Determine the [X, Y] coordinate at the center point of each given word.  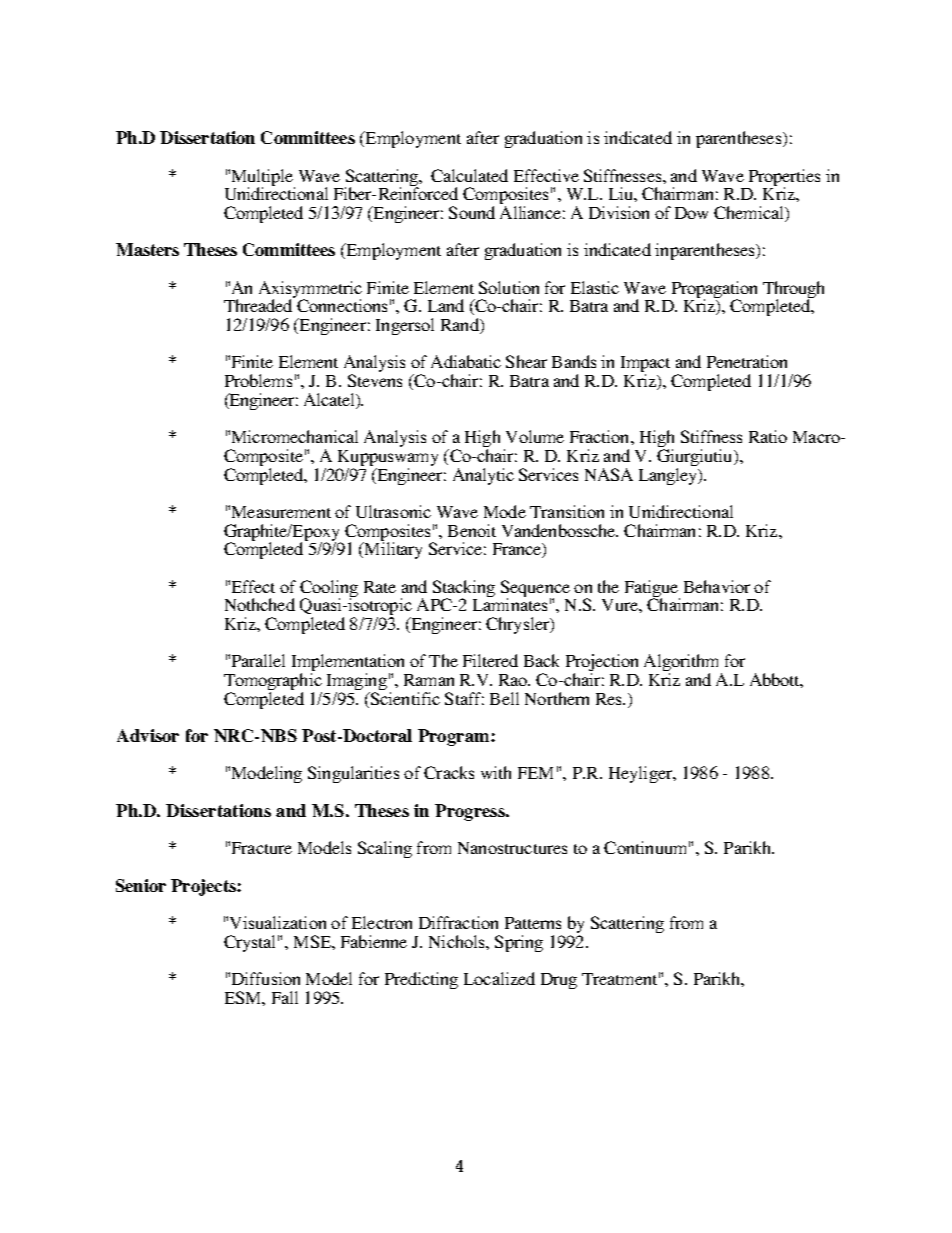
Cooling [329, 590]
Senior [141, 885]
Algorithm [683, 664]
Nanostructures [512, 848]
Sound [472, 212]
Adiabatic [466, 361]
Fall [285, 997]
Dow [691, 213]
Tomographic [273, 683]
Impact [645, 365]
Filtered [490, 660]
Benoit [472, 530]
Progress [471, 812]
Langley [669, 476]
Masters [147, 249]
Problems [258, 380]
